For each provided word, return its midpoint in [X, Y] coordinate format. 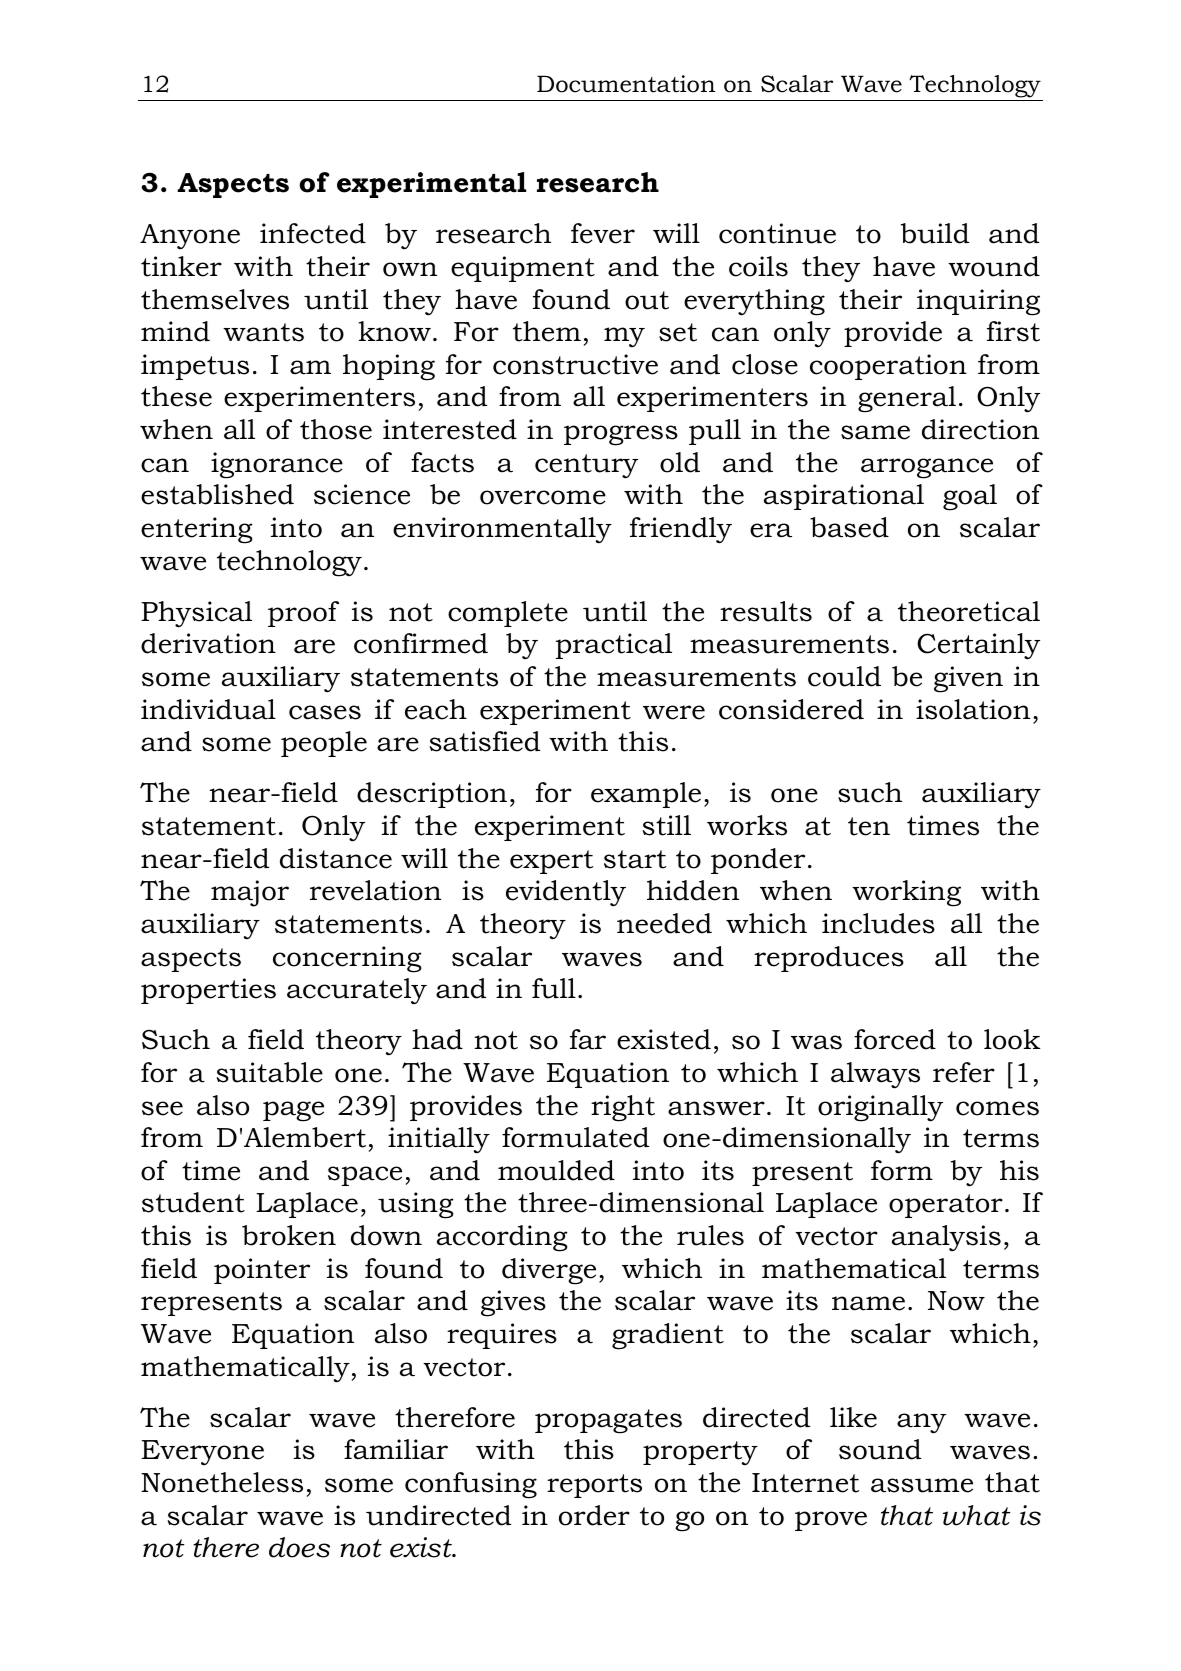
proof [303, 614]
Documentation [626, 84]
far [588, 1039]
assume [922, 1485]
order [594, 1515]
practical [614, 646]
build [935, 233]
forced [895, 1039]
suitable [270, 1072]
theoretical [969, 611]
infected [313, 233]
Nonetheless [222, 1482]
